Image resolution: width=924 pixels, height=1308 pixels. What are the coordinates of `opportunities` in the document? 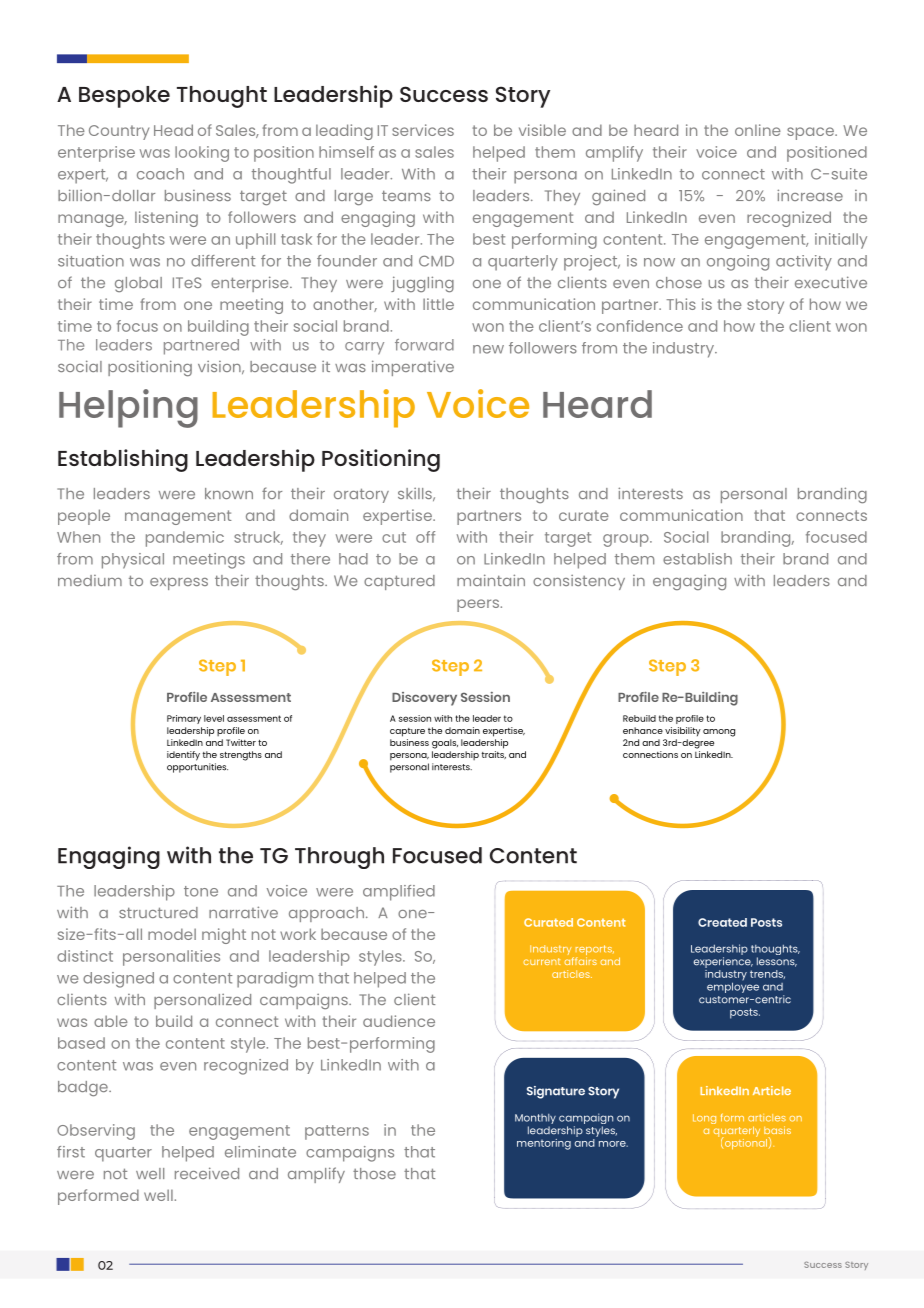 It's located at (197, 768).
